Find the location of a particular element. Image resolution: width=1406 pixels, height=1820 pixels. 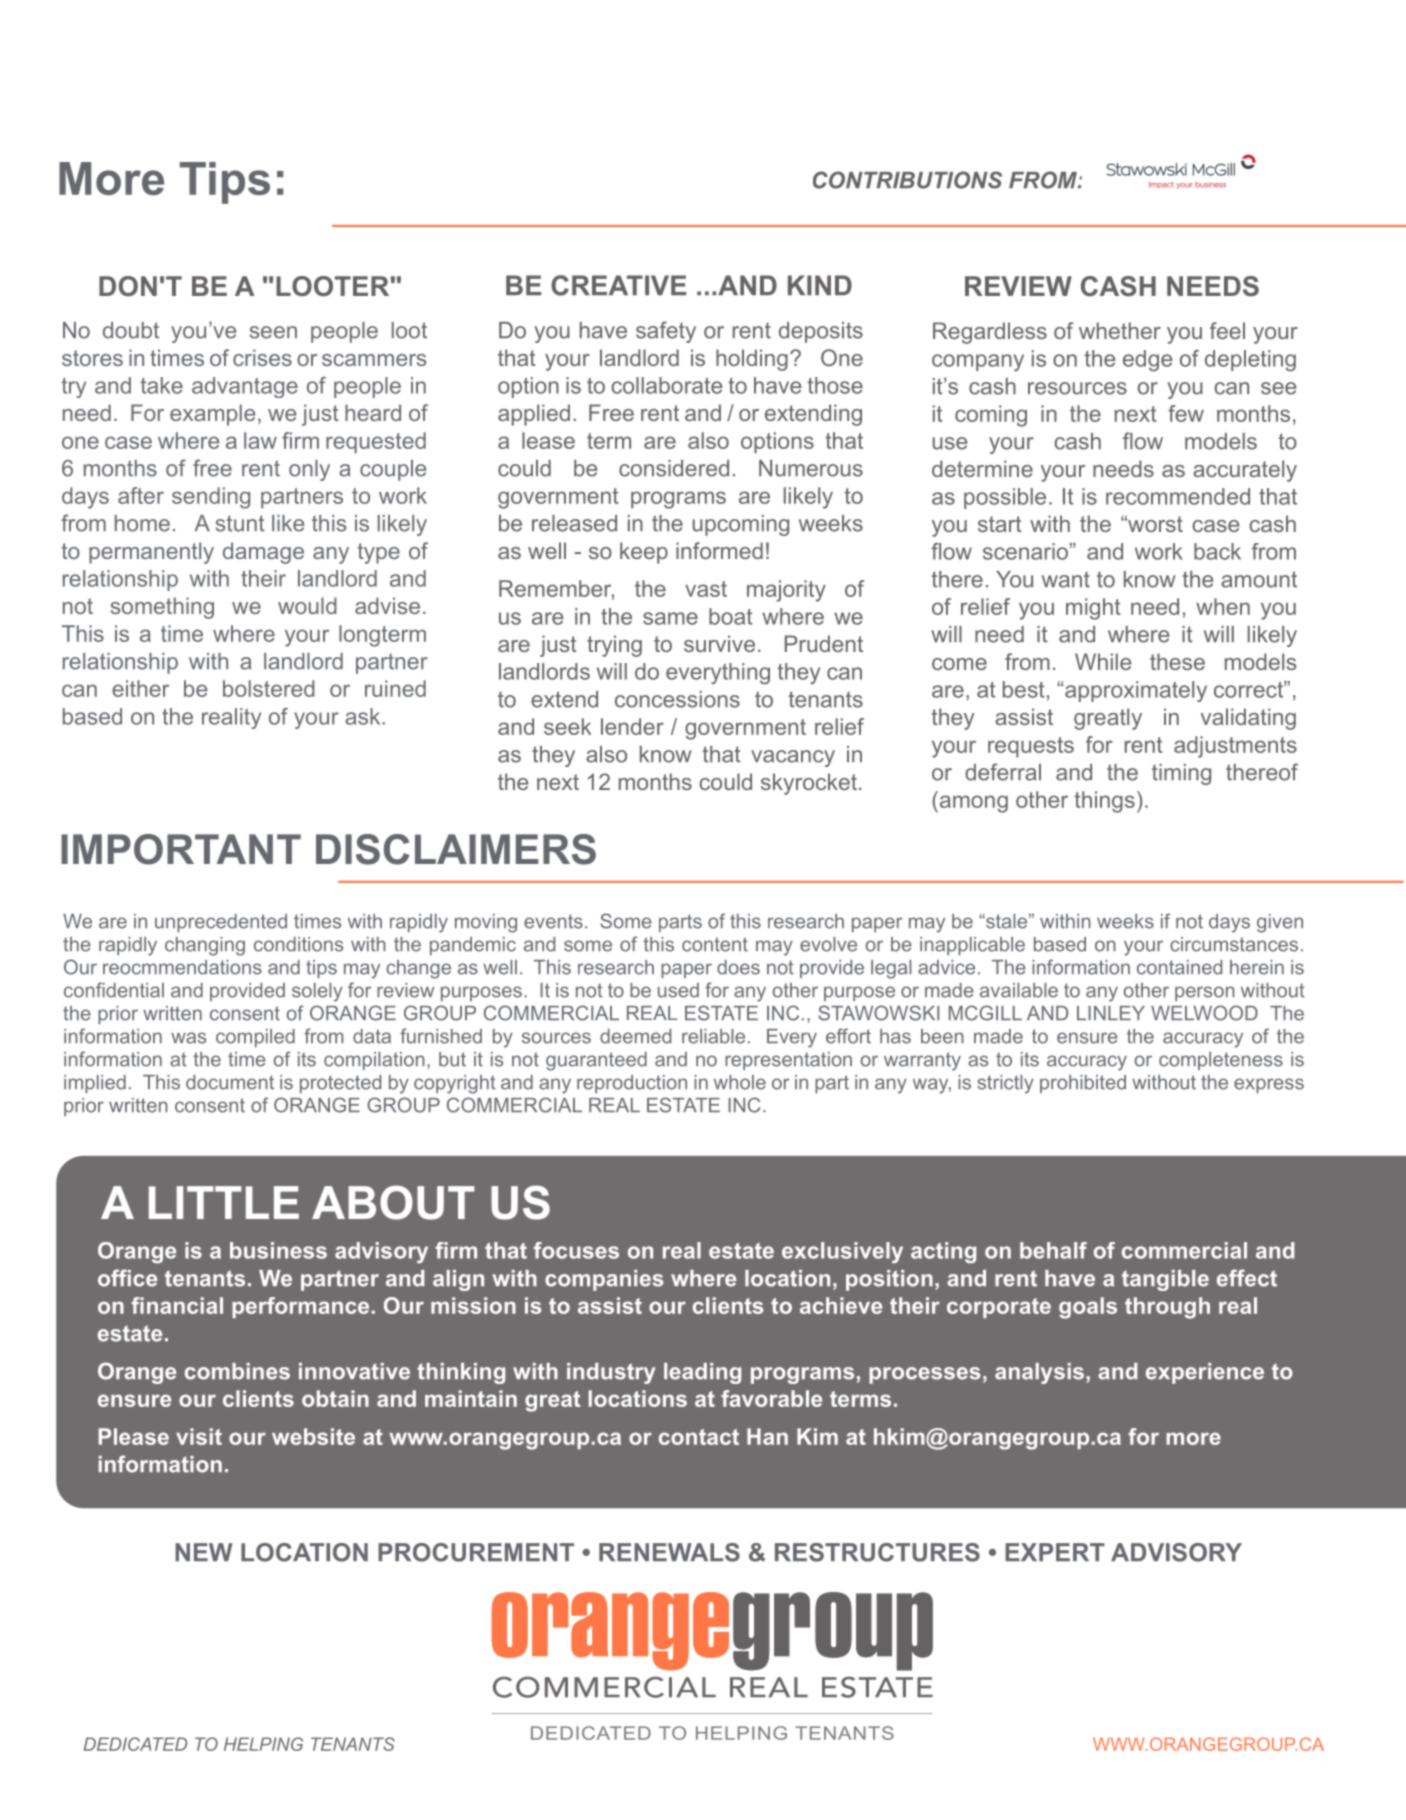

CREATIVE is located at coordinates (618, 285).
